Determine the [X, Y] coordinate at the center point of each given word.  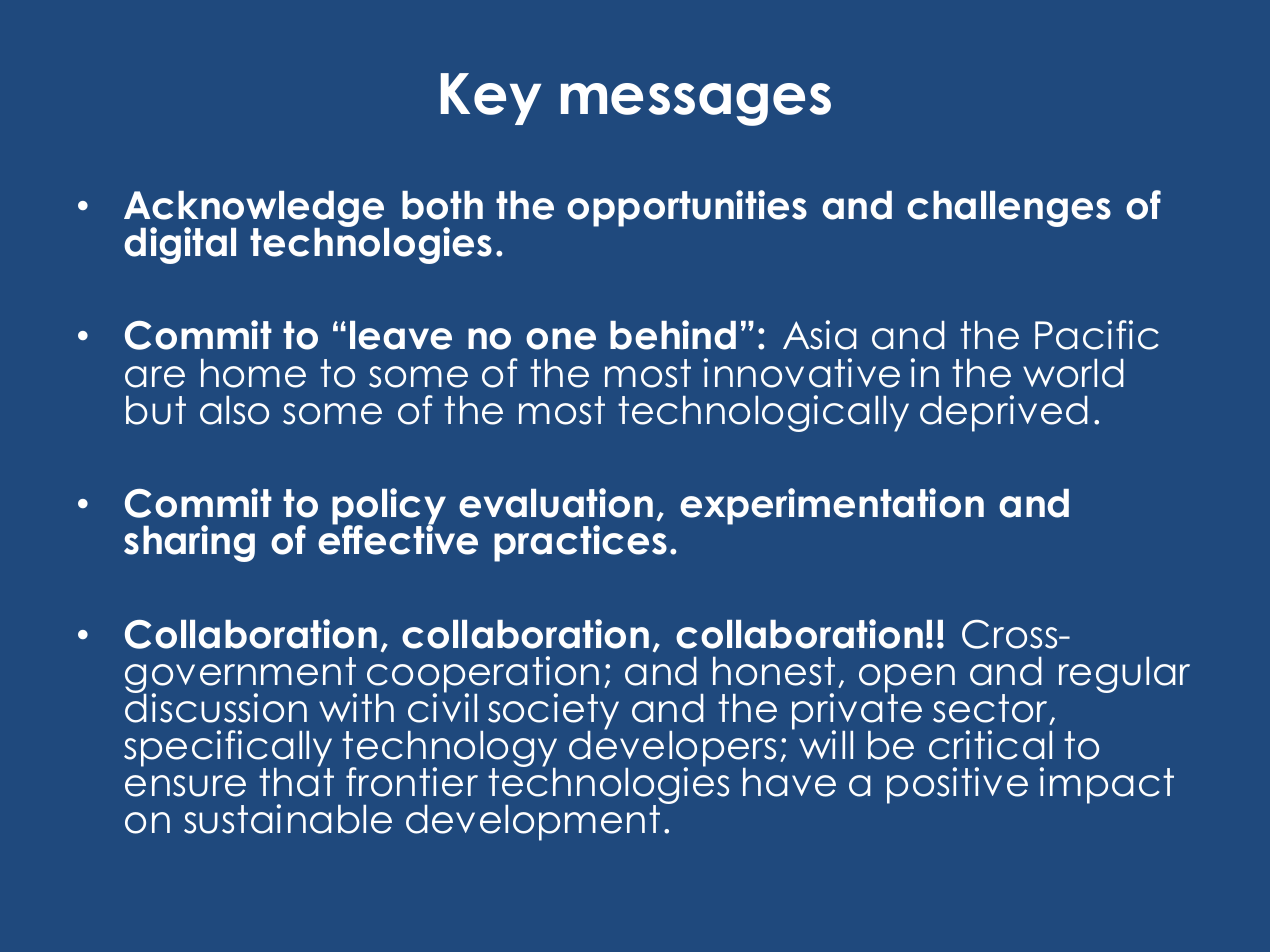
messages [696, 104]
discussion [216, 707]
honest [774, 671]
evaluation [556, 503]
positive [957, 785]
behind [673, 335]
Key [491, 99]
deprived [1004, 413]
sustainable [288, 819]
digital [180, 245]
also [234, 410]
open [907, 679]
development [533, 823]
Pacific [1097, 335]
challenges [1009, 209]
